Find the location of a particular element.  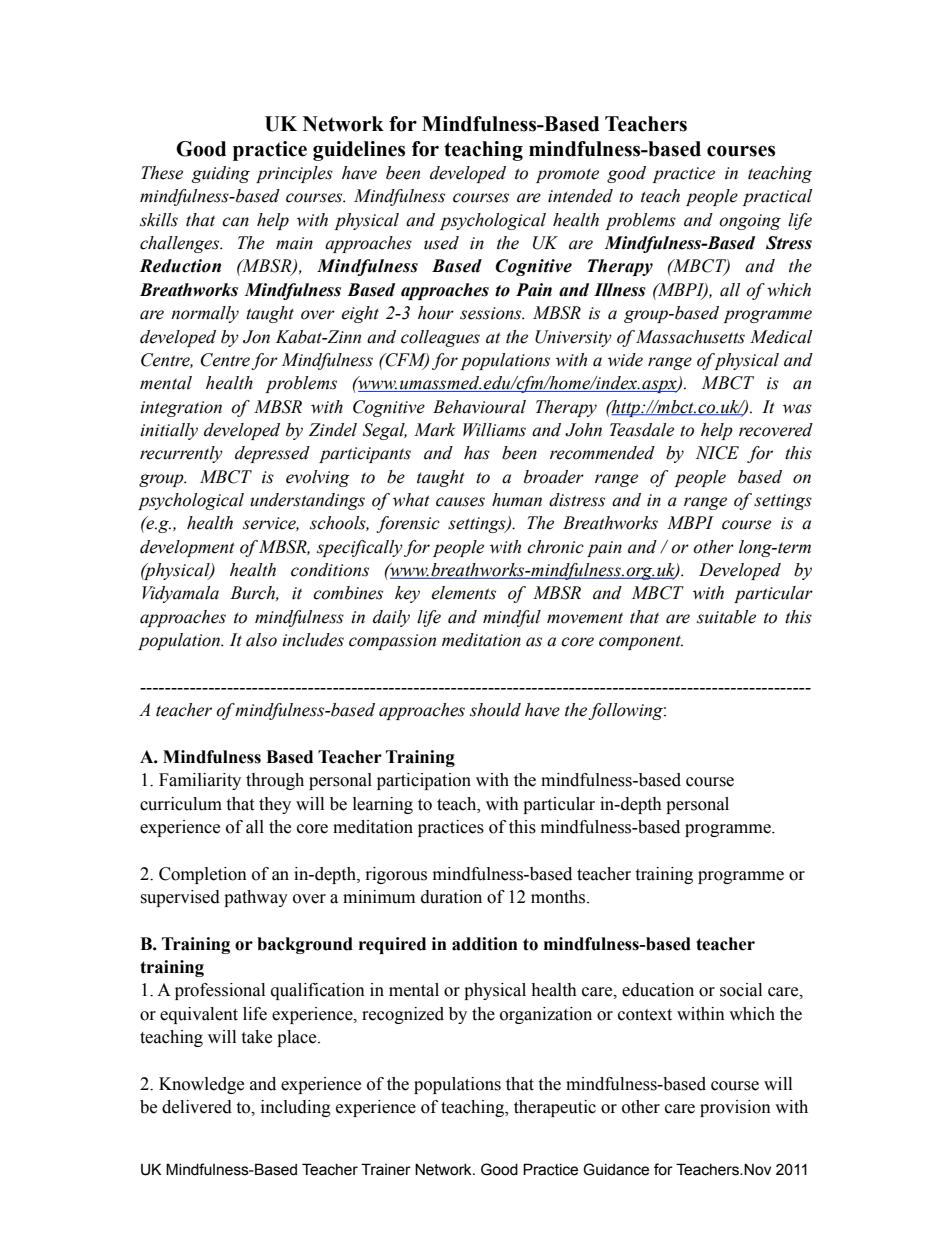

therapeutic is located at coordinates (555, 1108).
